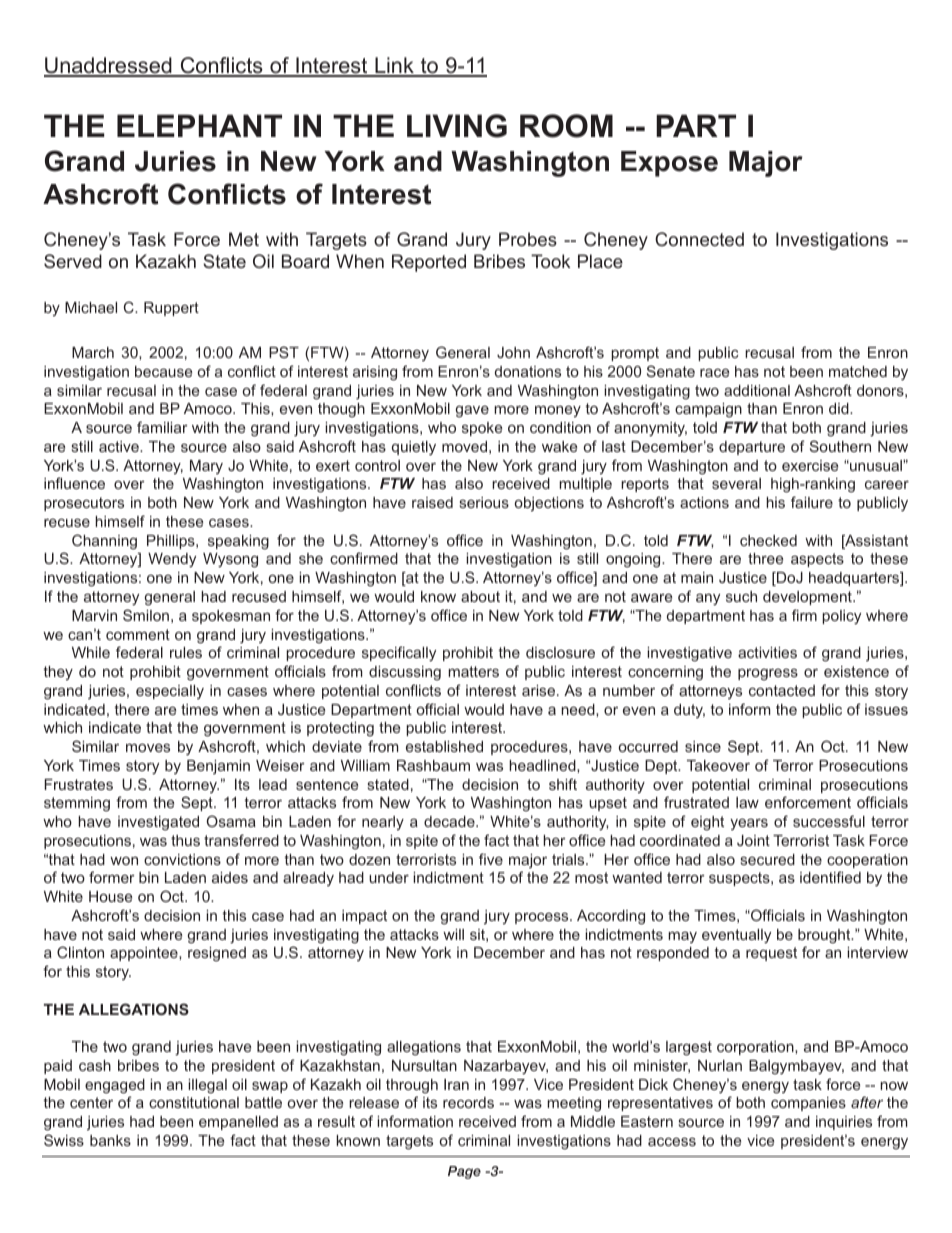 This page has height=1233, width=952. What do you see at coordinates (464, 1172) in the page?
I see `Page` at bounding box center [464, 1172].
